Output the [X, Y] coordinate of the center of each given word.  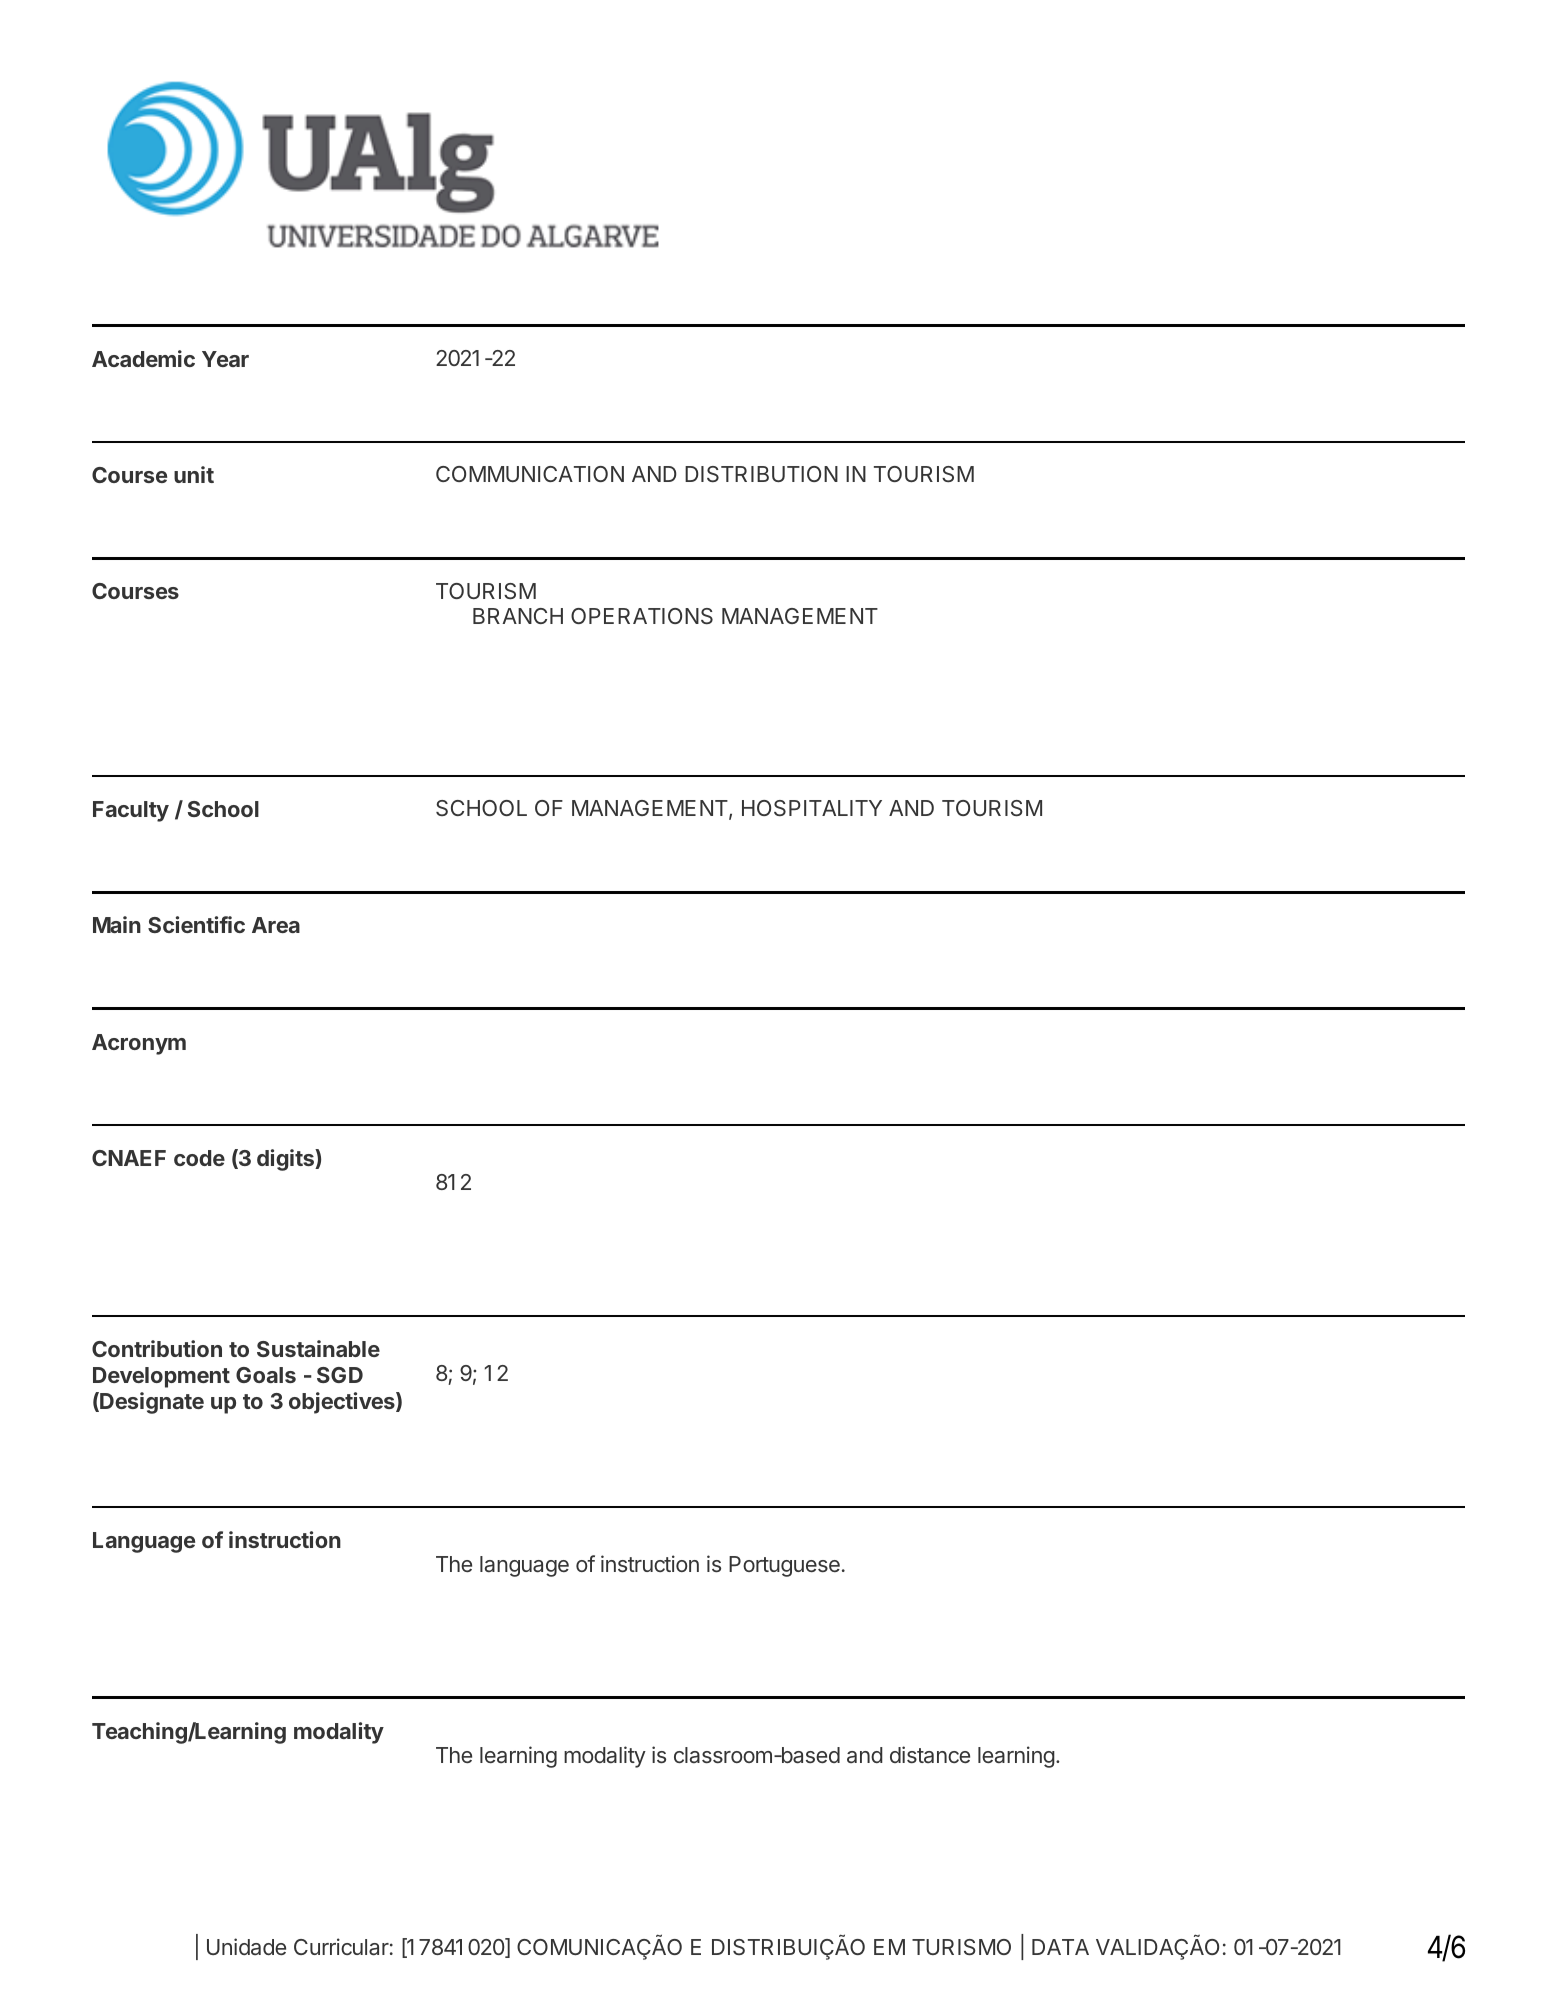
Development [161, 1377]
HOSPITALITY [812, 808]
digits [286, 1160]
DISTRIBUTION [761, 474]
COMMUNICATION [530, 474]
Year [225, 359]
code [199, 1158]
